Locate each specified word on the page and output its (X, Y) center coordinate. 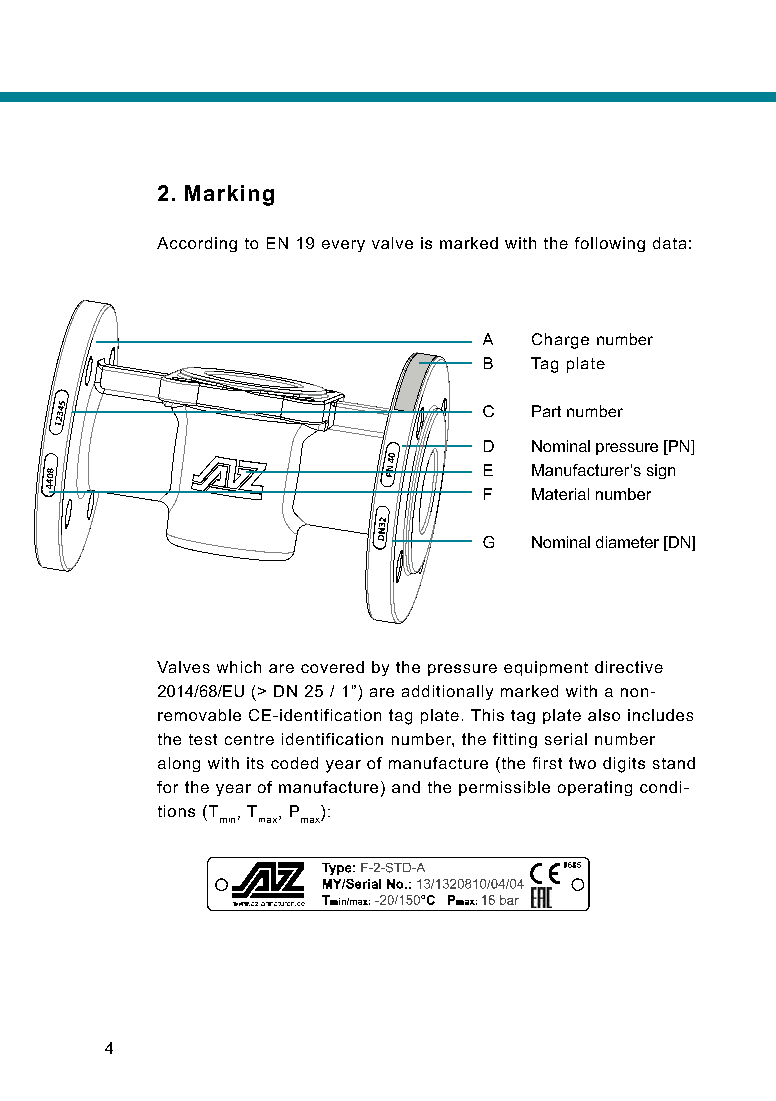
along (179, 764)
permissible (504, 788)
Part (546, 411)
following (610, 244)
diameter (627, 542)
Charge (560, 341)
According (197, 244)
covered (332, 667)
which (239, 667)
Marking (229, 195)
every (343, 246)
